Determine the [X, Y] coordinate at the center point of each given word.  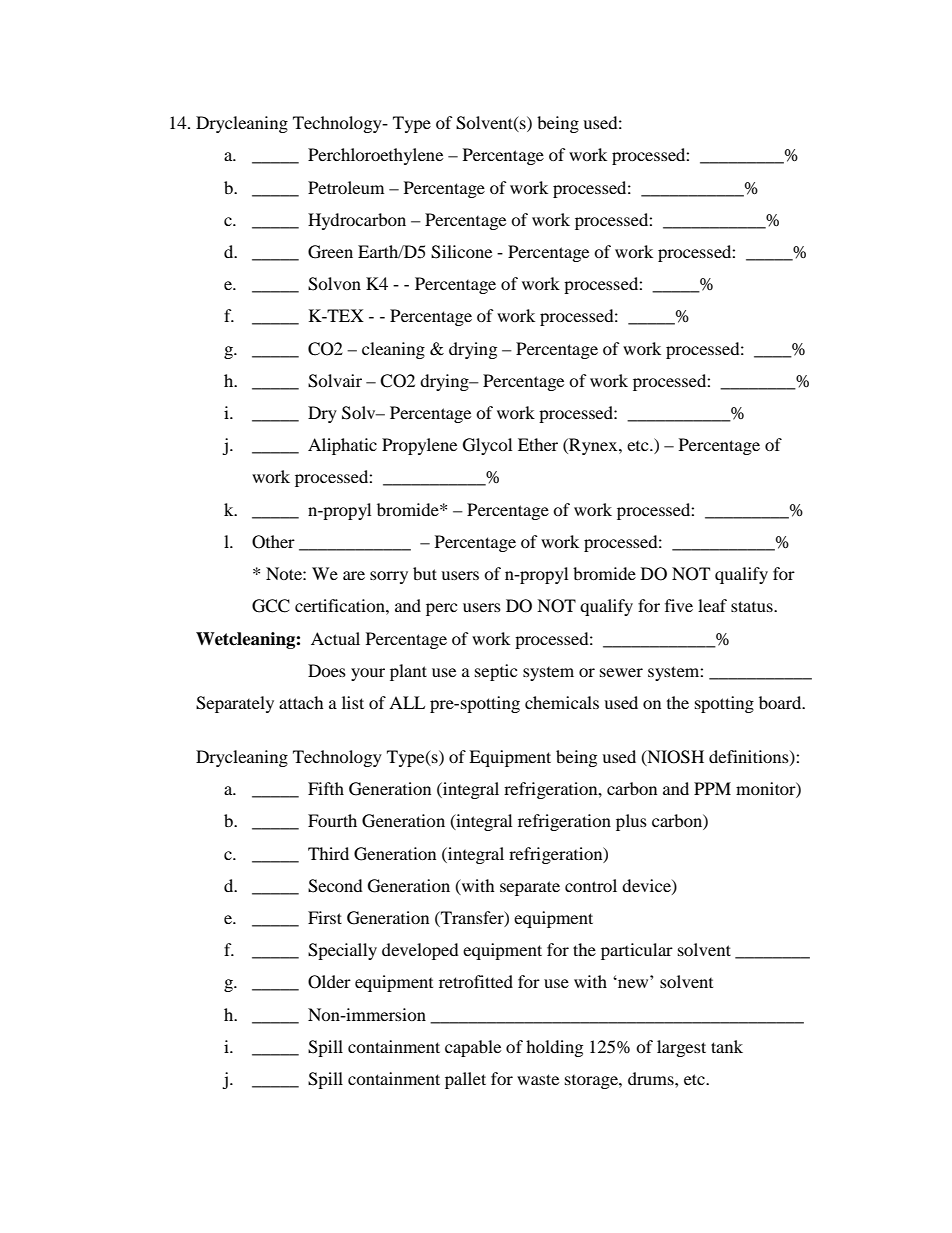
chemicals [562, 702]
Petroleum [346, 187]
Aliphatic [342, 446]
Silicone [461, 252]
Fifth [326, 788]
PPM [712, 788]
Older [329, 982]
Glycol [487, 446]
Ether [538, 444]
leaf [712, 605]
